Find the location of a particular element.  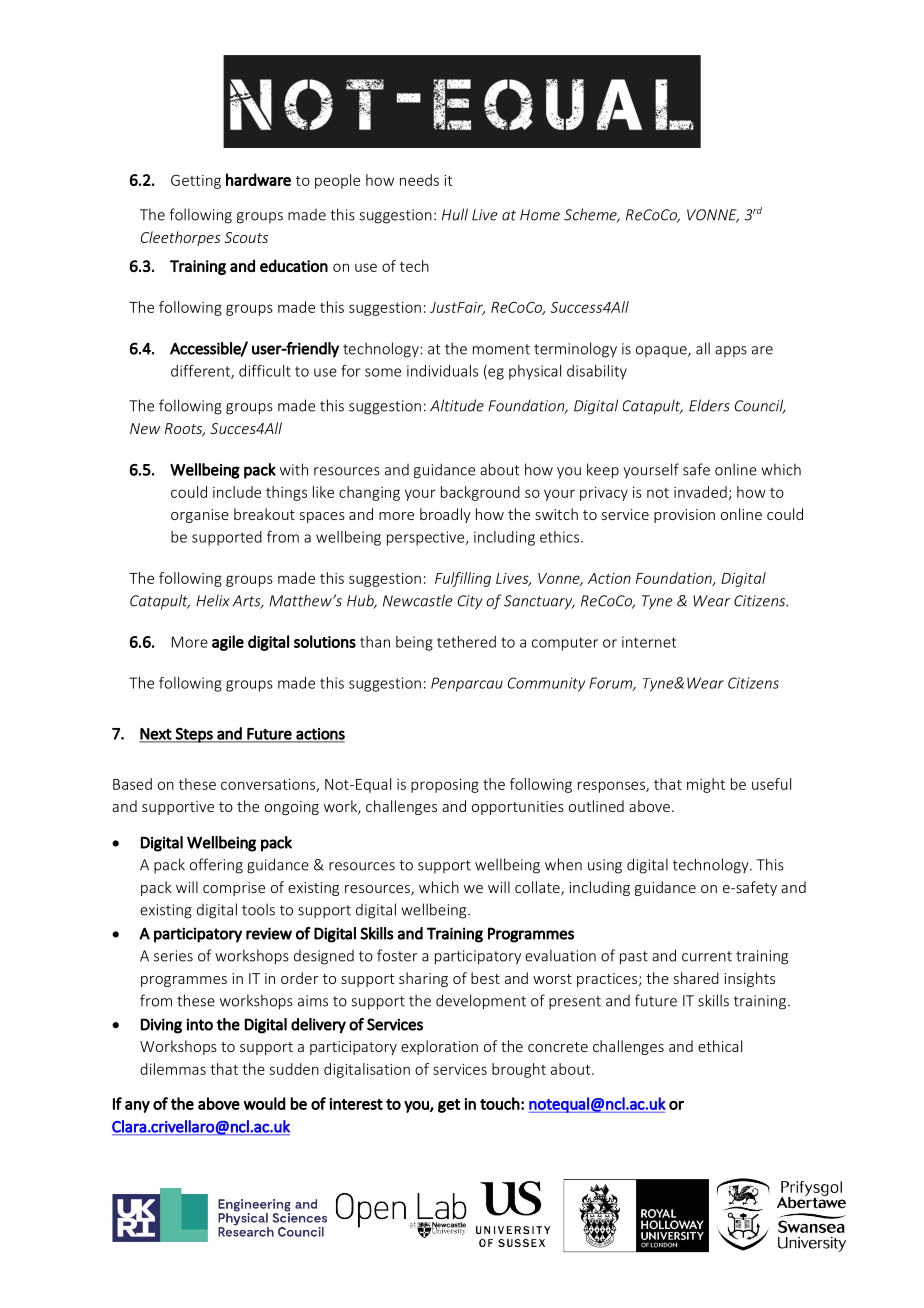

tethered is located at coordinates (466, 642).
